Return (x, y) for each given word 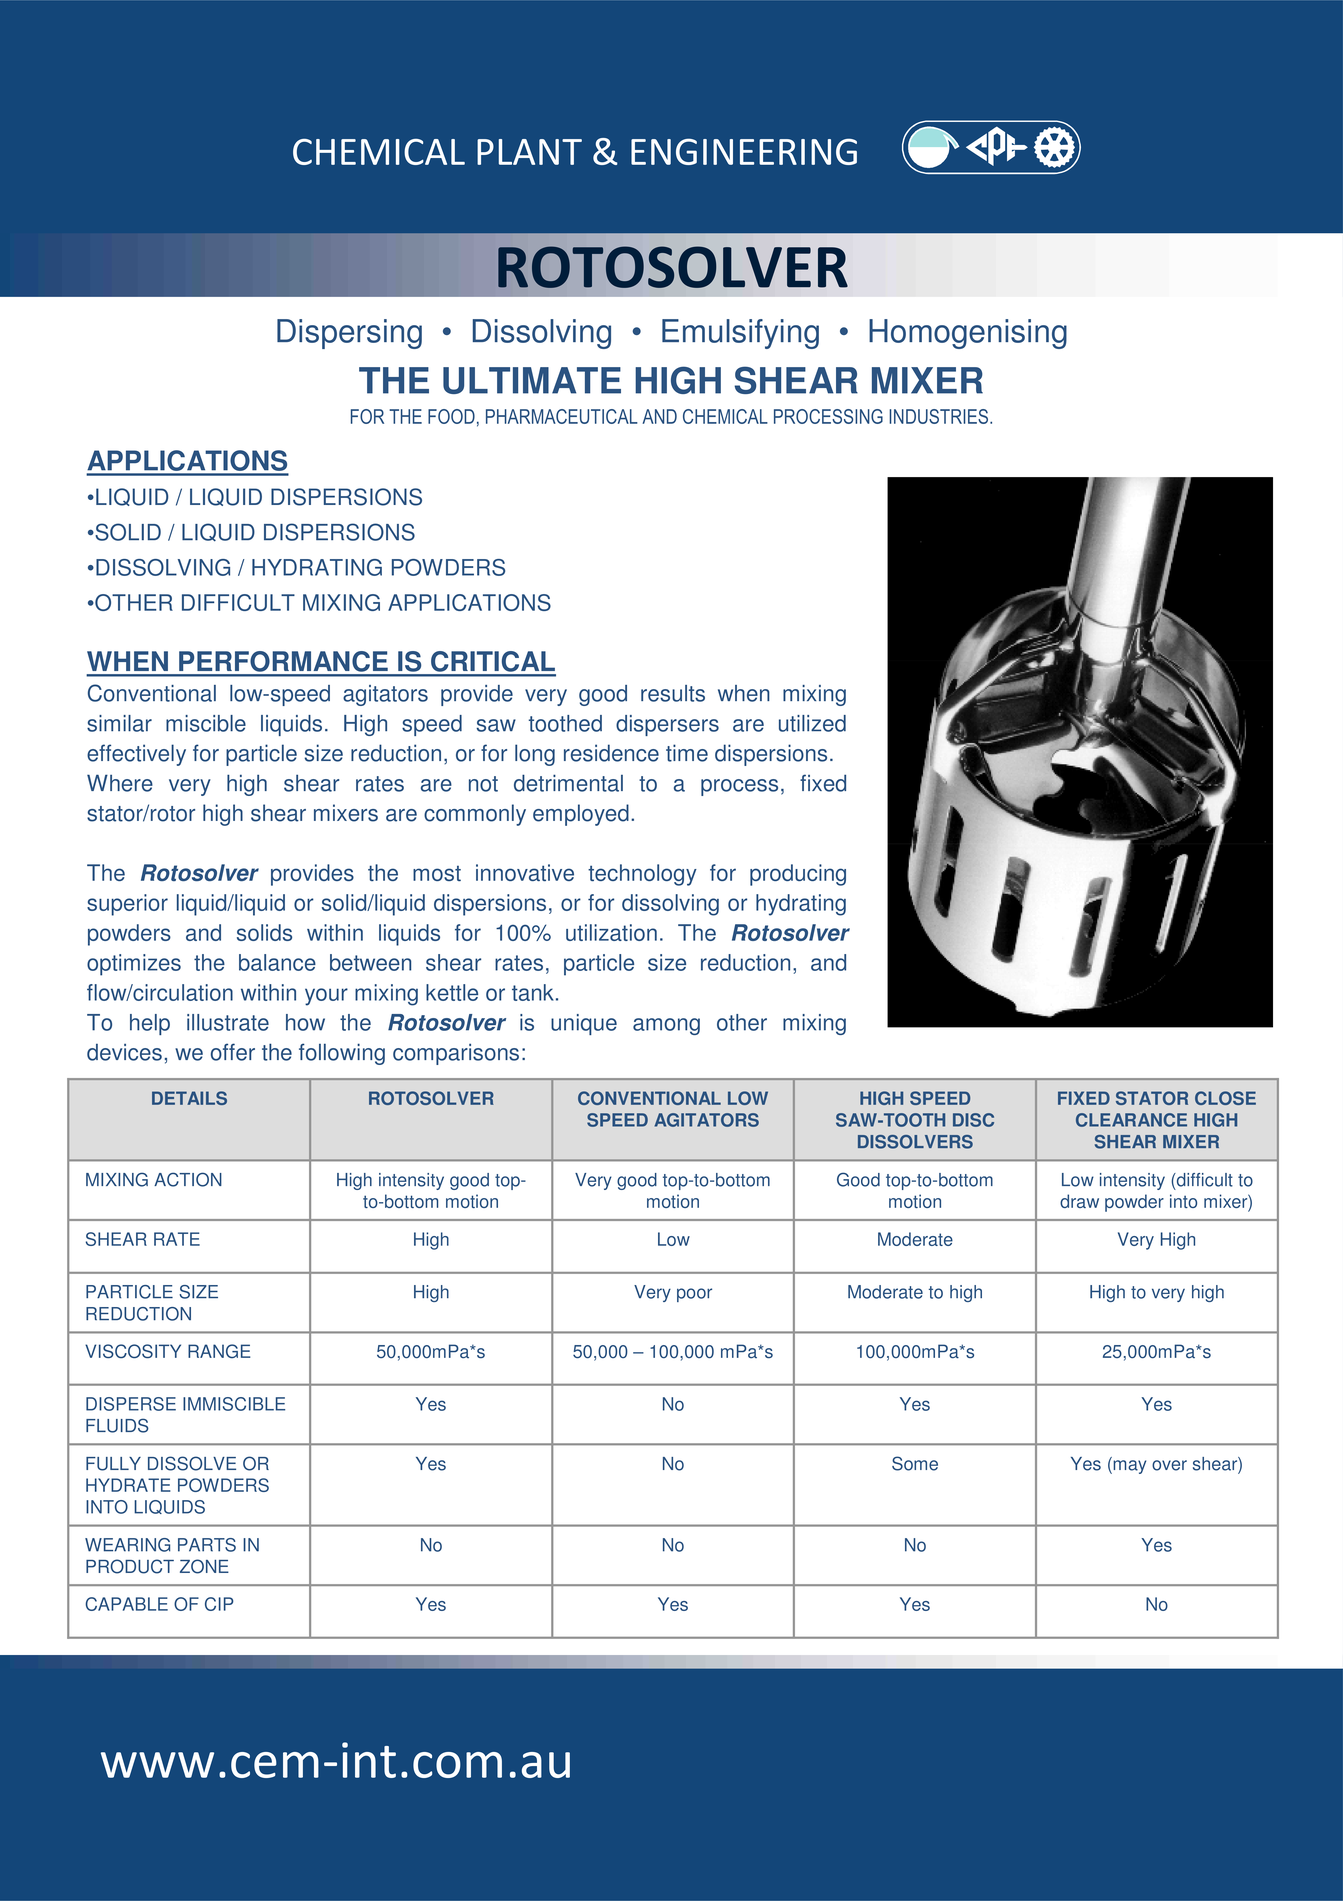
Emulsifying (740, 334)
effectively (136, 755)
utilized (812, 723)
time (687, 753)
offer (233, 1052)
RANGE (219, 1351)
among (666, 1026)
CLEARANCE (1131, 1120)
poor (694, 1295)
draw (1079, 1201)
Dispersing (349, 334)
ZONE (204, 1566)
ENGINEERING (744, 151)
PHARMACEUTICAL (562, 416)
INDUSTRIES (940, 416)
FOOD (451, 416)
